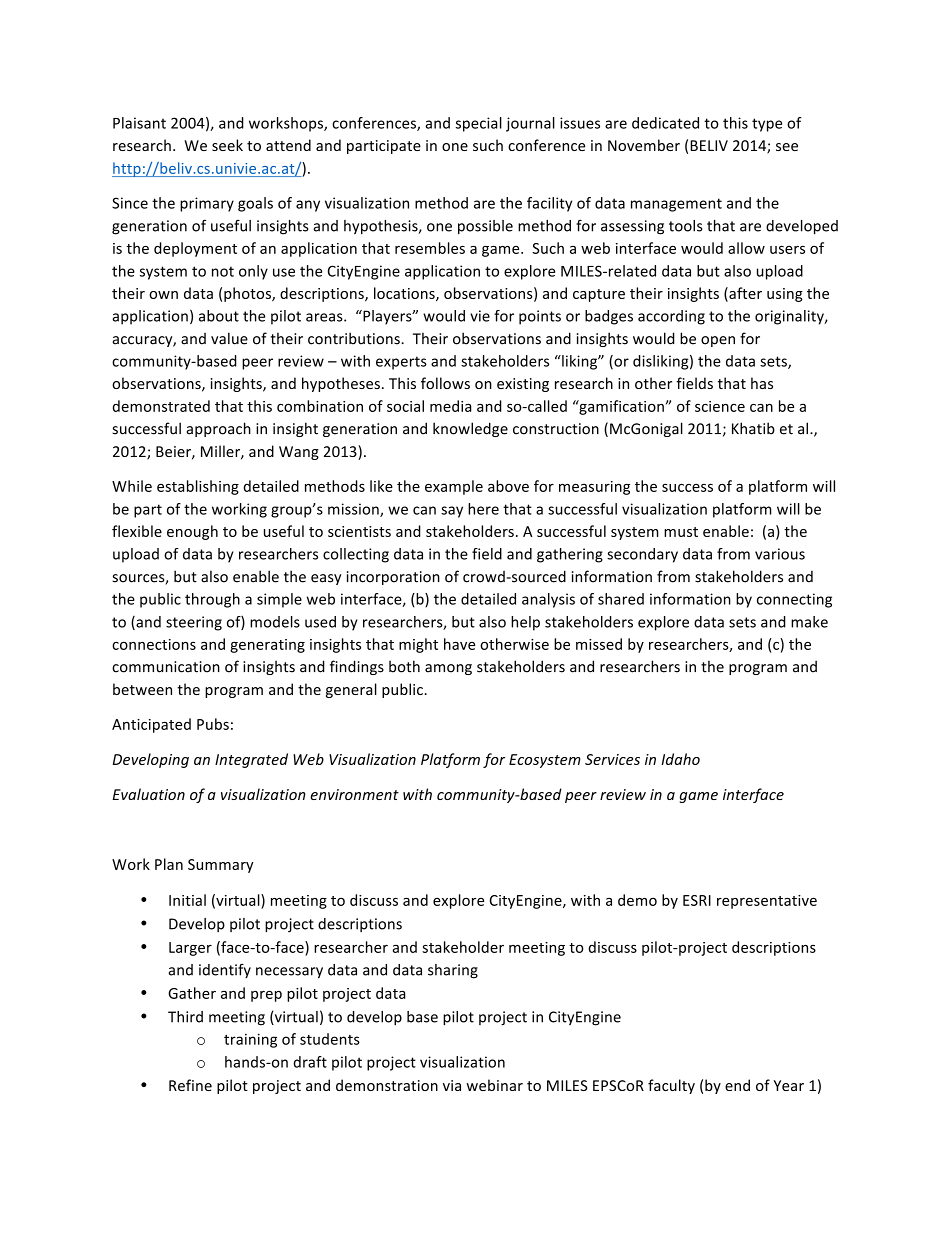  Describe the element at coordinates (767, 125) in the screenshot. I see `type` at that location.
